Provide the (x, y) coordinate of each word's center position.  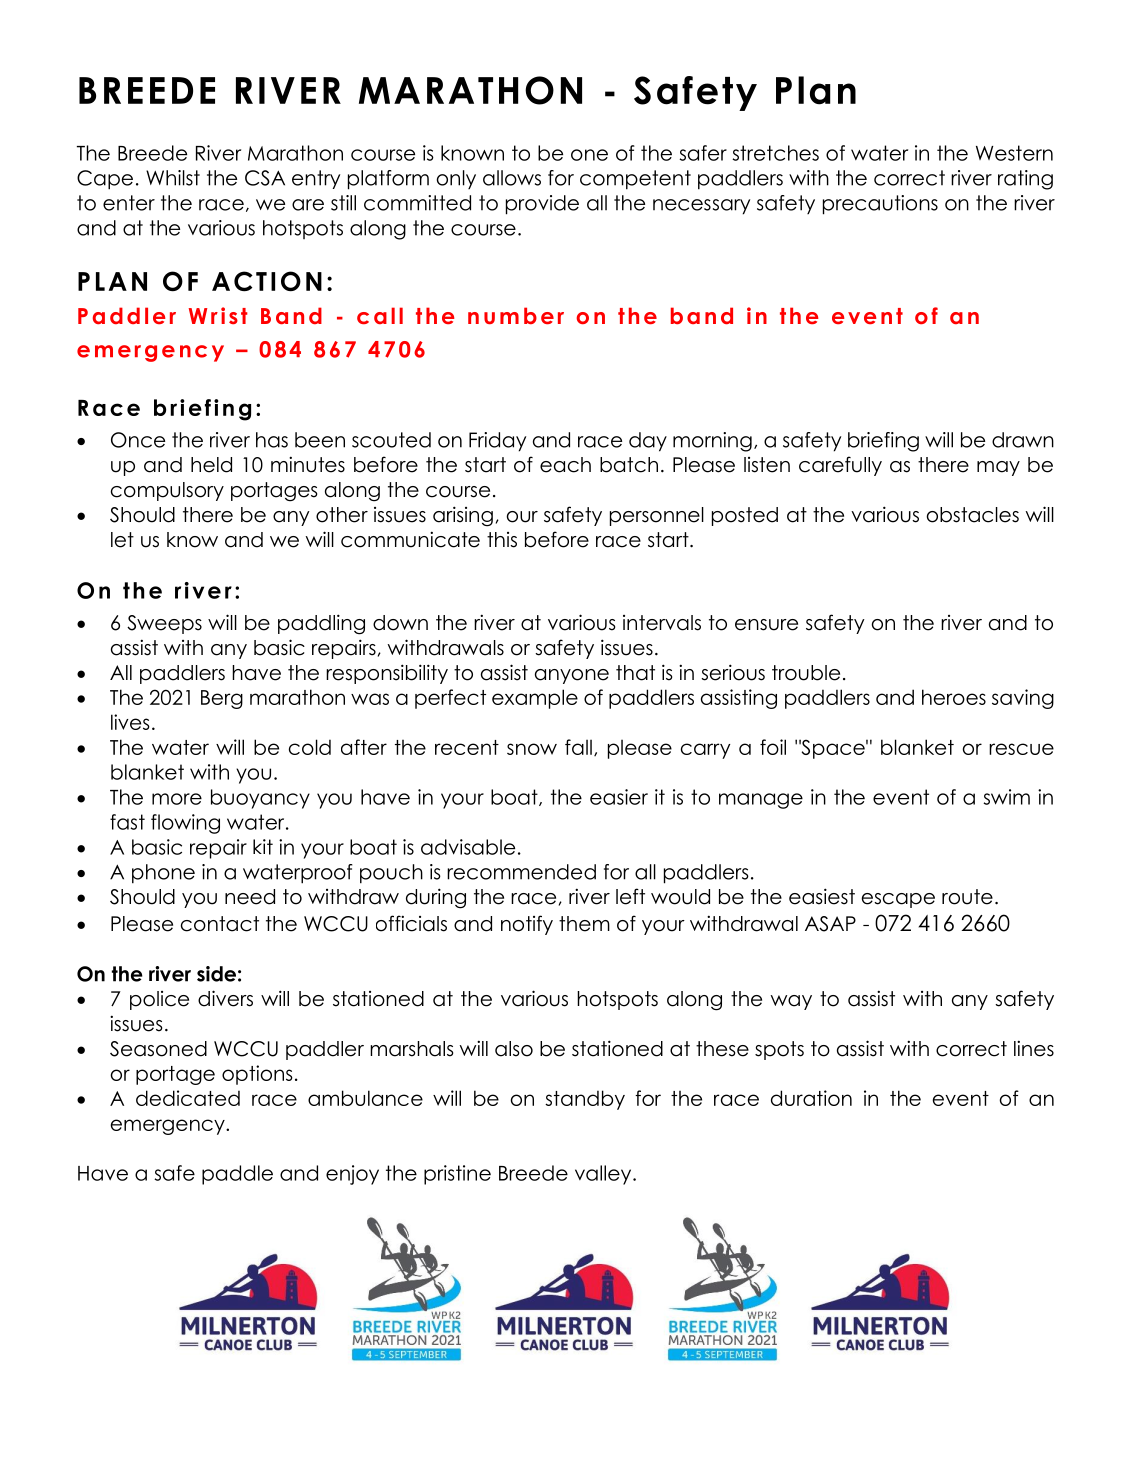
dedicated (188, 1098)
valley (604, 1175)
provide (542, 205)
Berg (222, 699)
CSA (265, 178)
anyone (572, 676)
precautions (880, 205)
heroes (954, 697)
